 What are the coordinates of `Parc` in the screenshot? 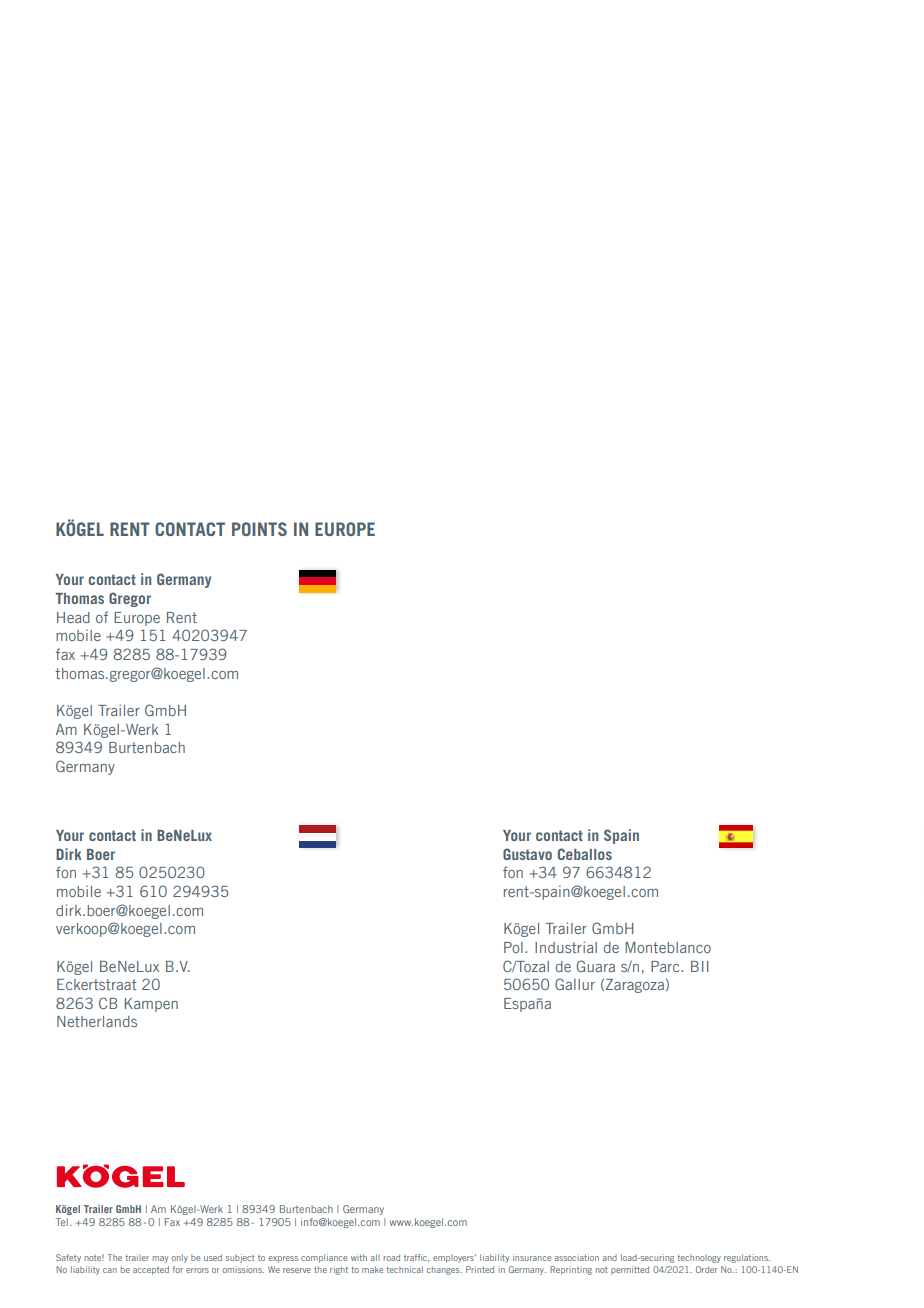 It's located at (666, 966).
